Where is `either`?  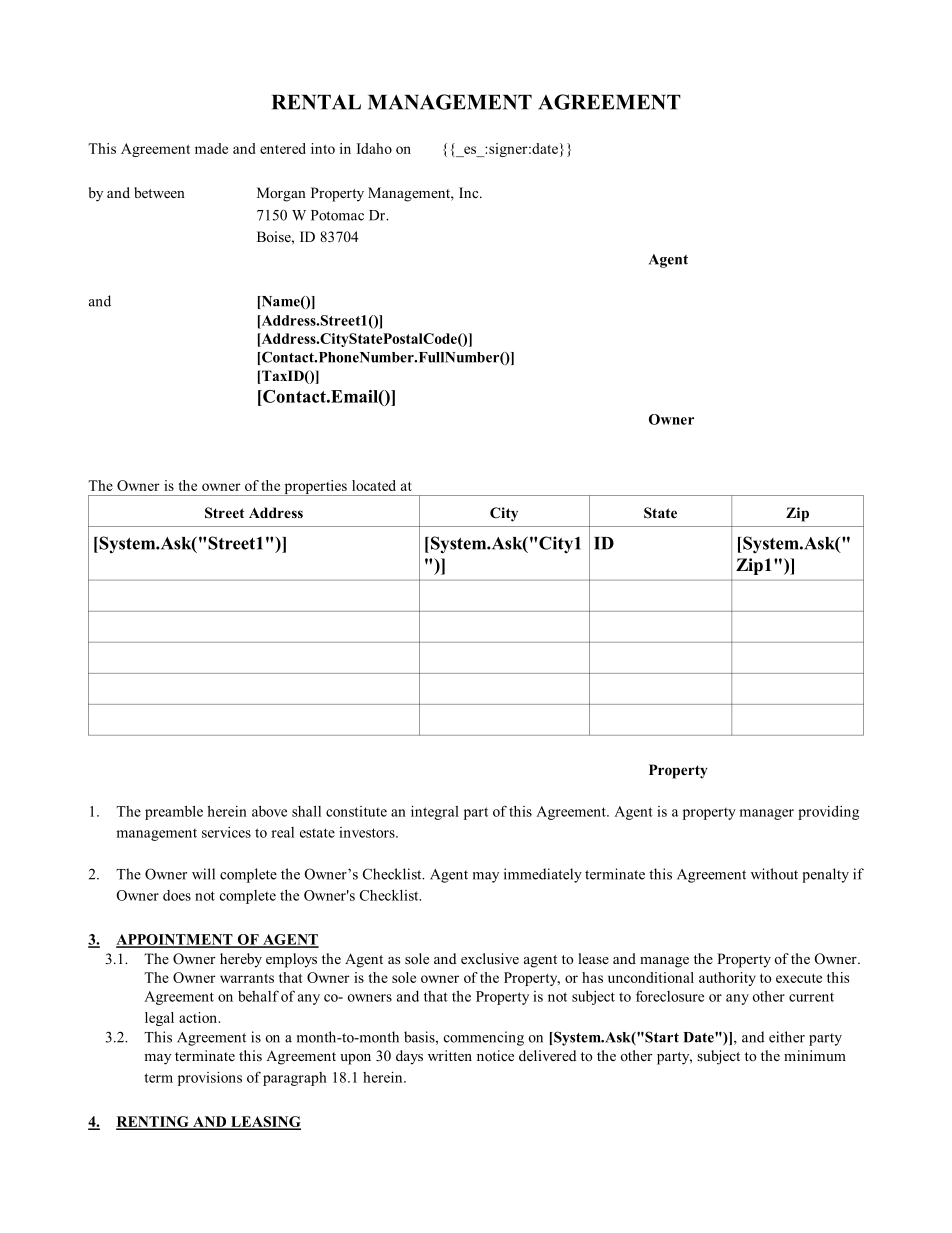 either is located at coordinates (787, 1037).
